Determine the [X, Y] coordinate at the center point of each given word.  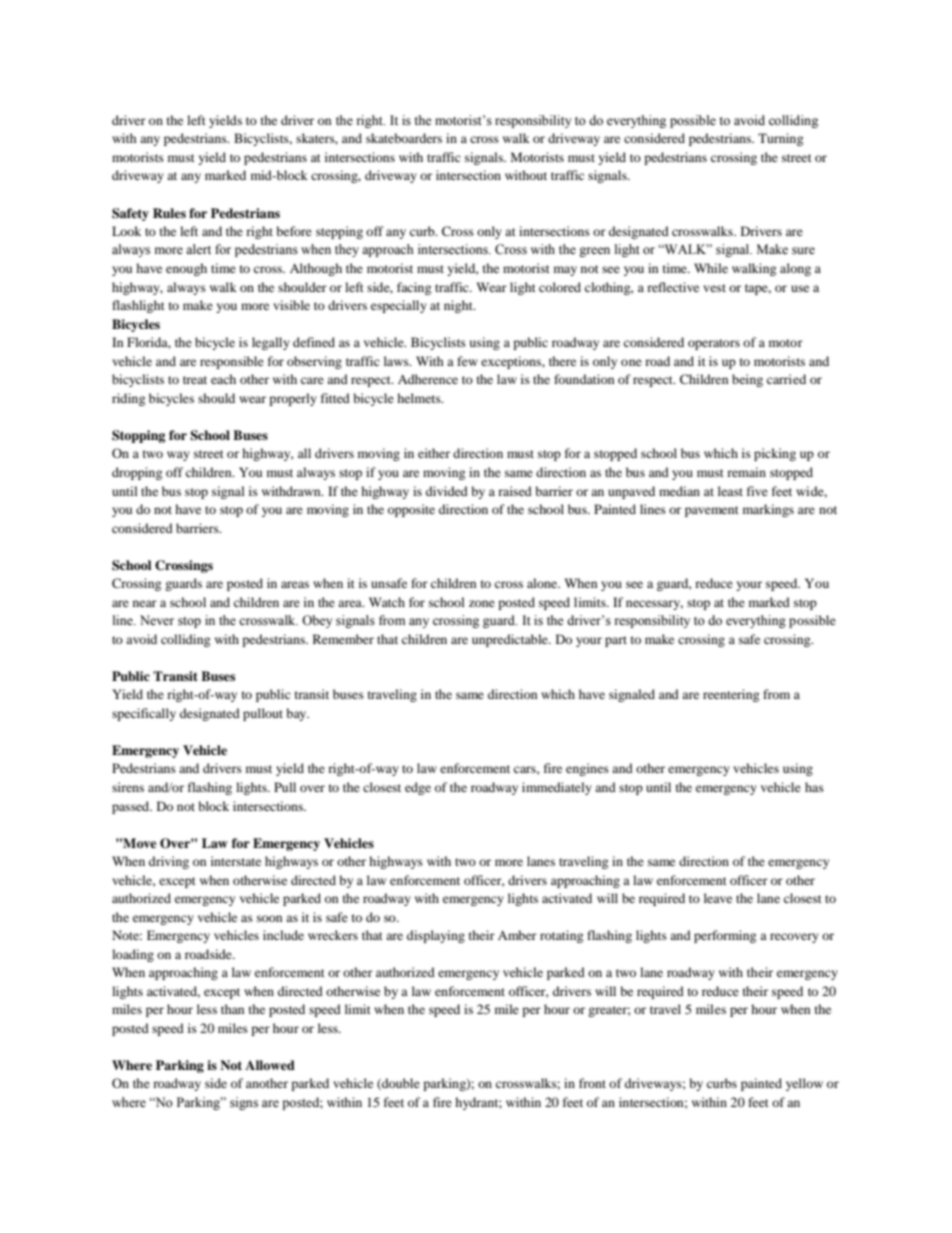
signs [244, 1103]
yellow [804, 1084]
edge [418, 788]
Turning [780, 139]
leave [718, 898]
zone [482, 603]
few [467, 361]
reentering [731, 695]
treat [195, 380]
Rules [169, 213]
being [747, 380]
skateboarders [404, 138]
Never [157, 620]
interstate [236, 861]
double [400, 1084]
